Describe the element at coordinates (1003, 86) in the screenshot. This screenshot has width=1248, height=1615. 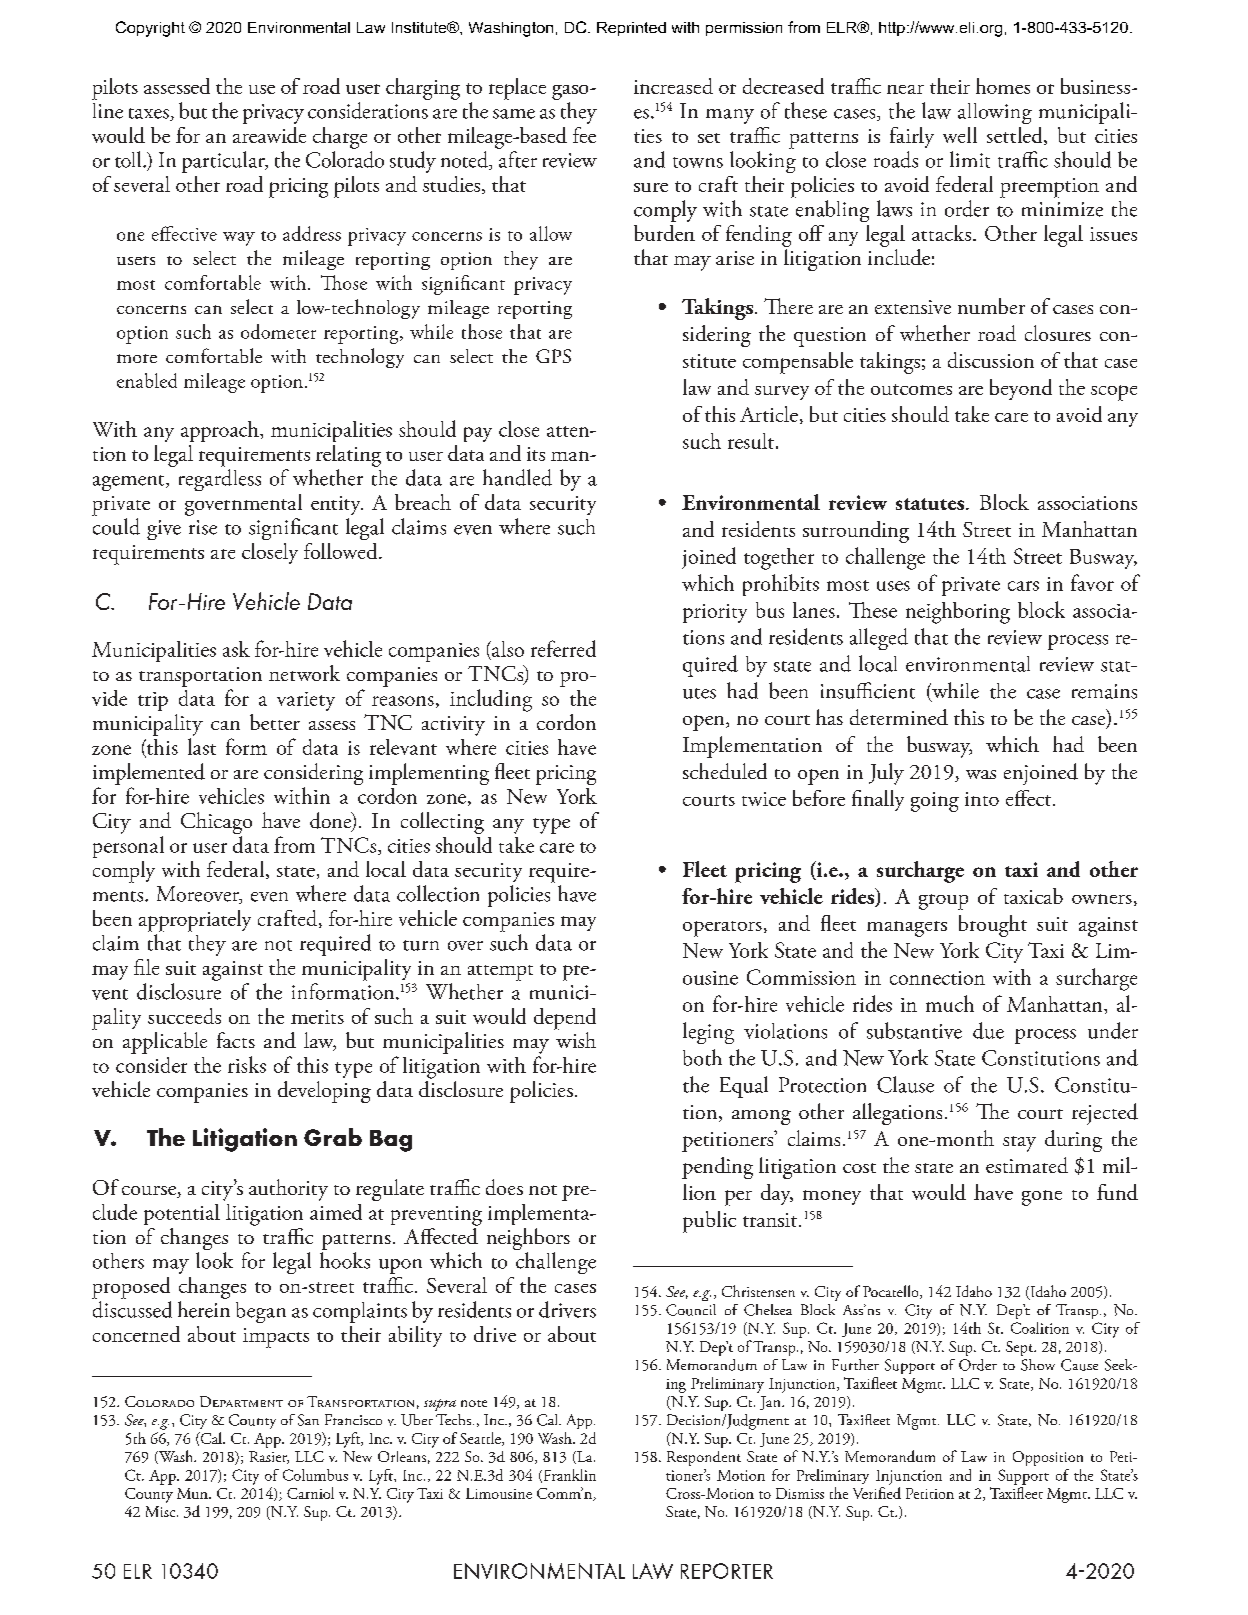
I see `homes` at that location.
